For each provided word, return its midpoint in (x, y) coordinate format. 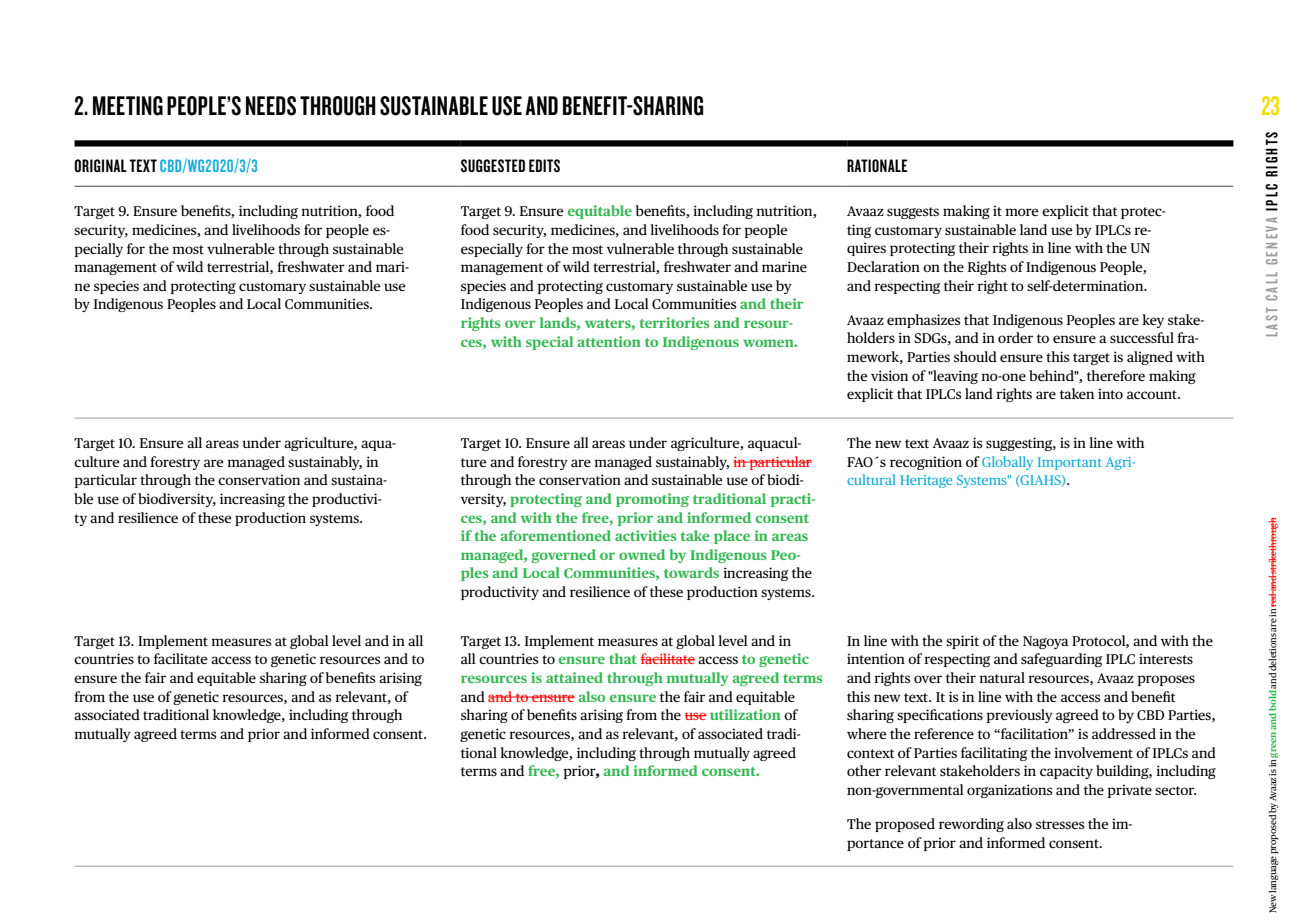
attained (574, 677)
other (864, 770)
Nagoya (1045, 642)
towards (691, 572)
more (1021, 212)
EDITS (544, 165)
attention (609, 341)
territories (674, 322)
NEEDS (271, 106)
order (1015, 337)
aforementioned (555, 535)
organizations (1010, 791)
